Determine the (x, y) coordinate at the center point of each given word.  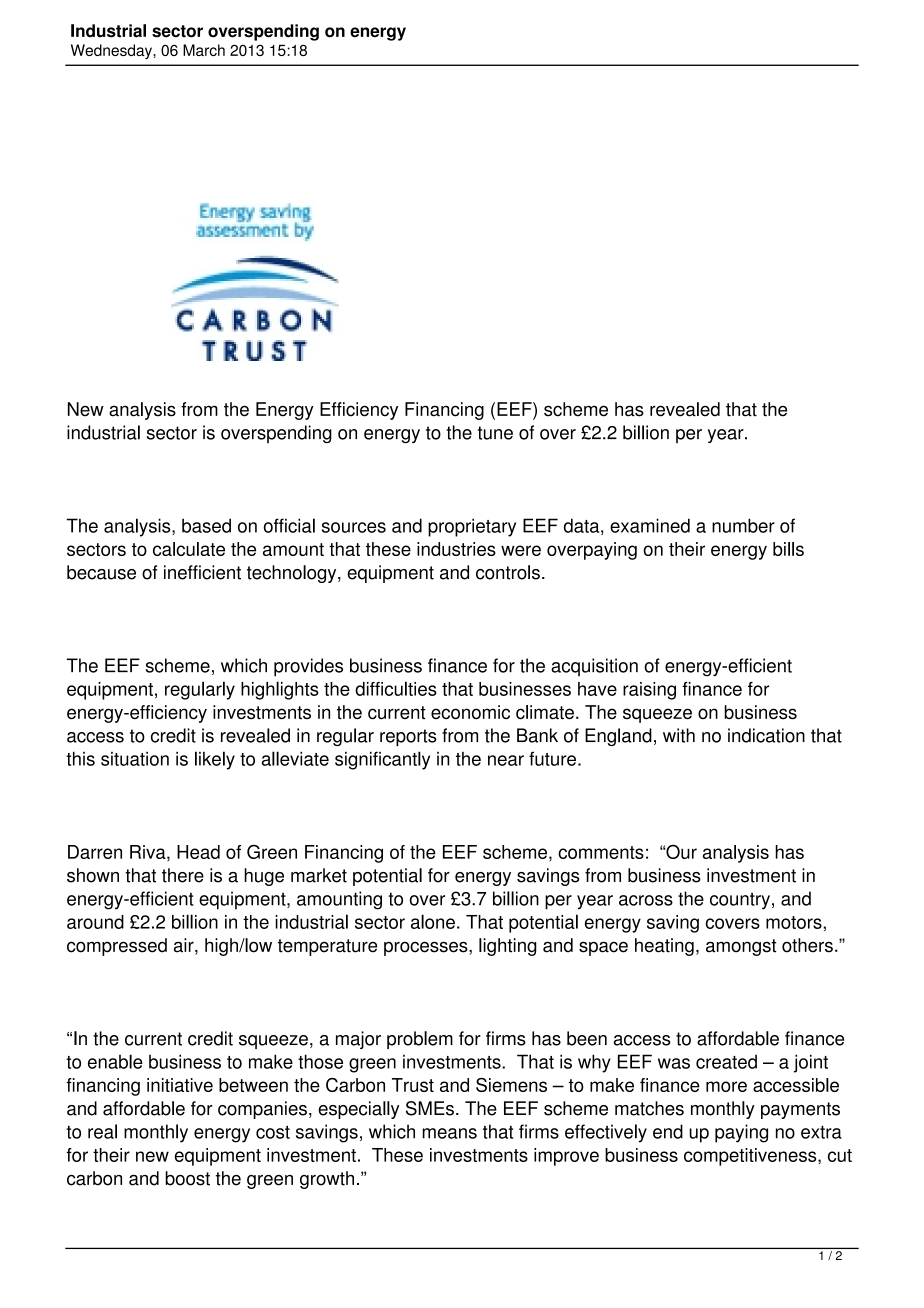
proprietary (472, 527)
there (183, 875)
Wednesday (112, 51)
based (206, 525)
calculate (189, 549)
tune (495, 433)
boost (187, 1178)
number (743, 525)
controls (508, 572)
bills (788, 549)
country (740, 901)
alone (433, 921)
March (204, 50)
